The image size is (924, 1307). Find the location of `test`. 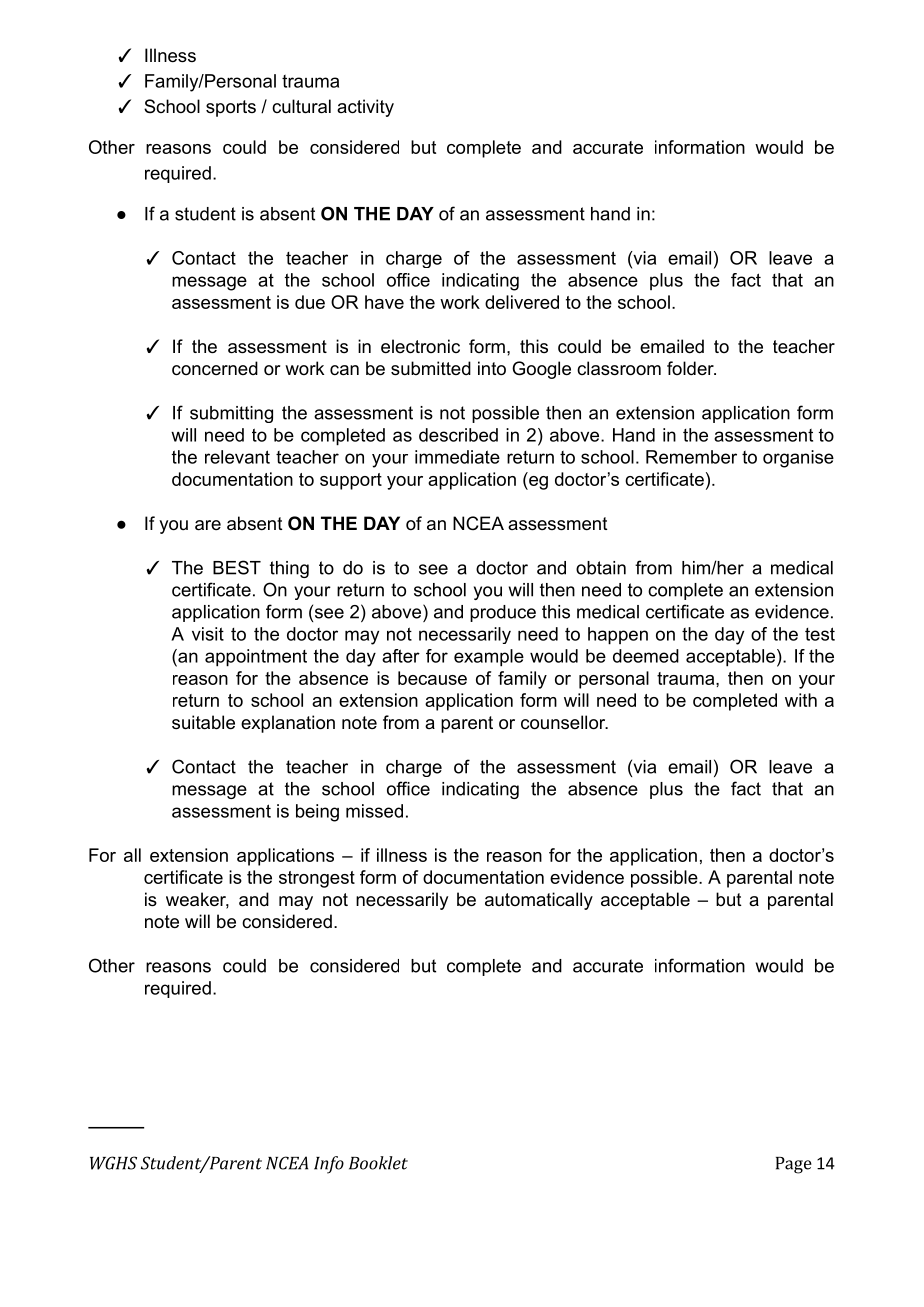

test is located at coordinates (820, 634).
